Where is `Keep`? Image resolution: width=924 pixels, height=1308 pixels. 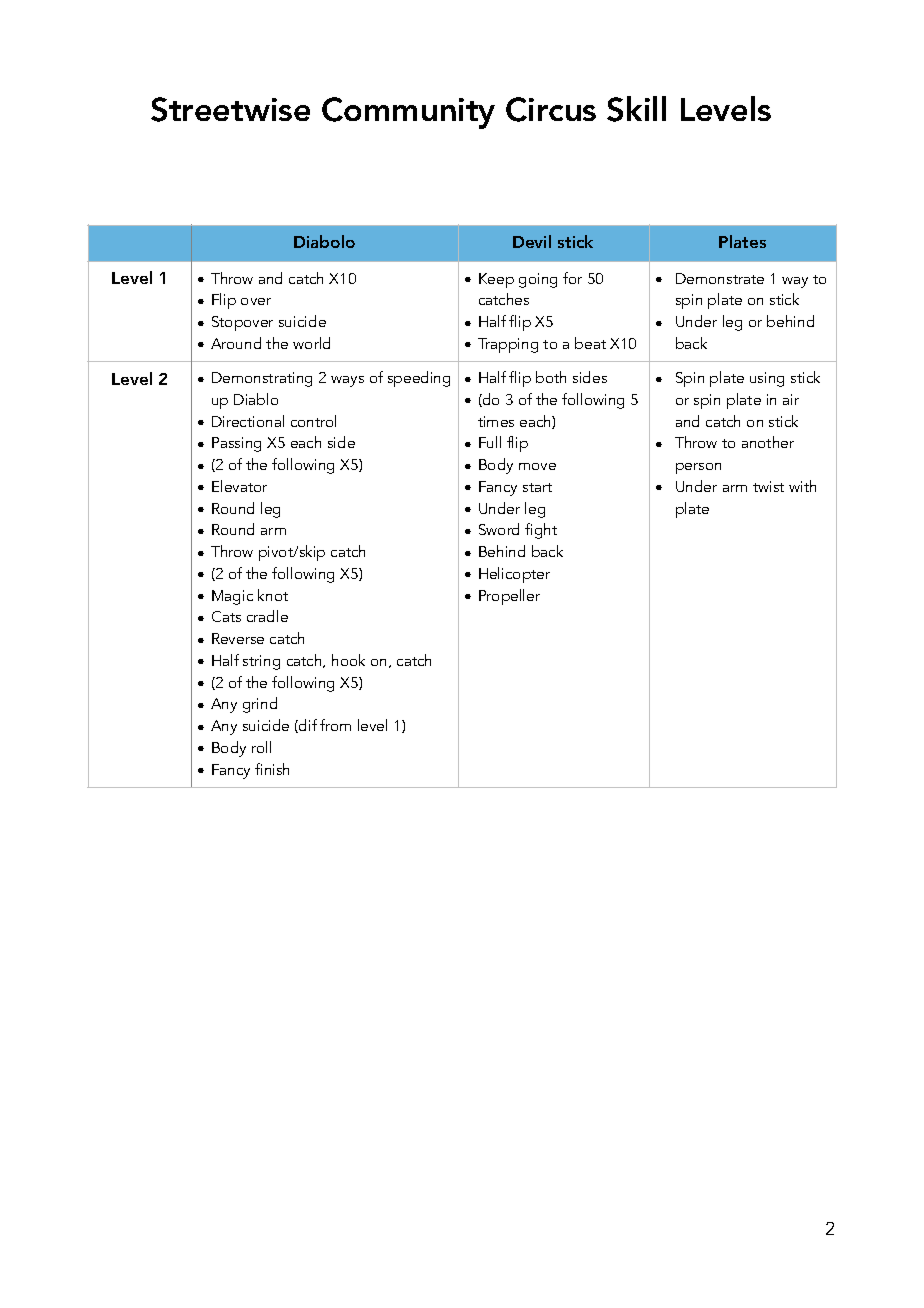 Keep is located at coordinates (496, 280).
